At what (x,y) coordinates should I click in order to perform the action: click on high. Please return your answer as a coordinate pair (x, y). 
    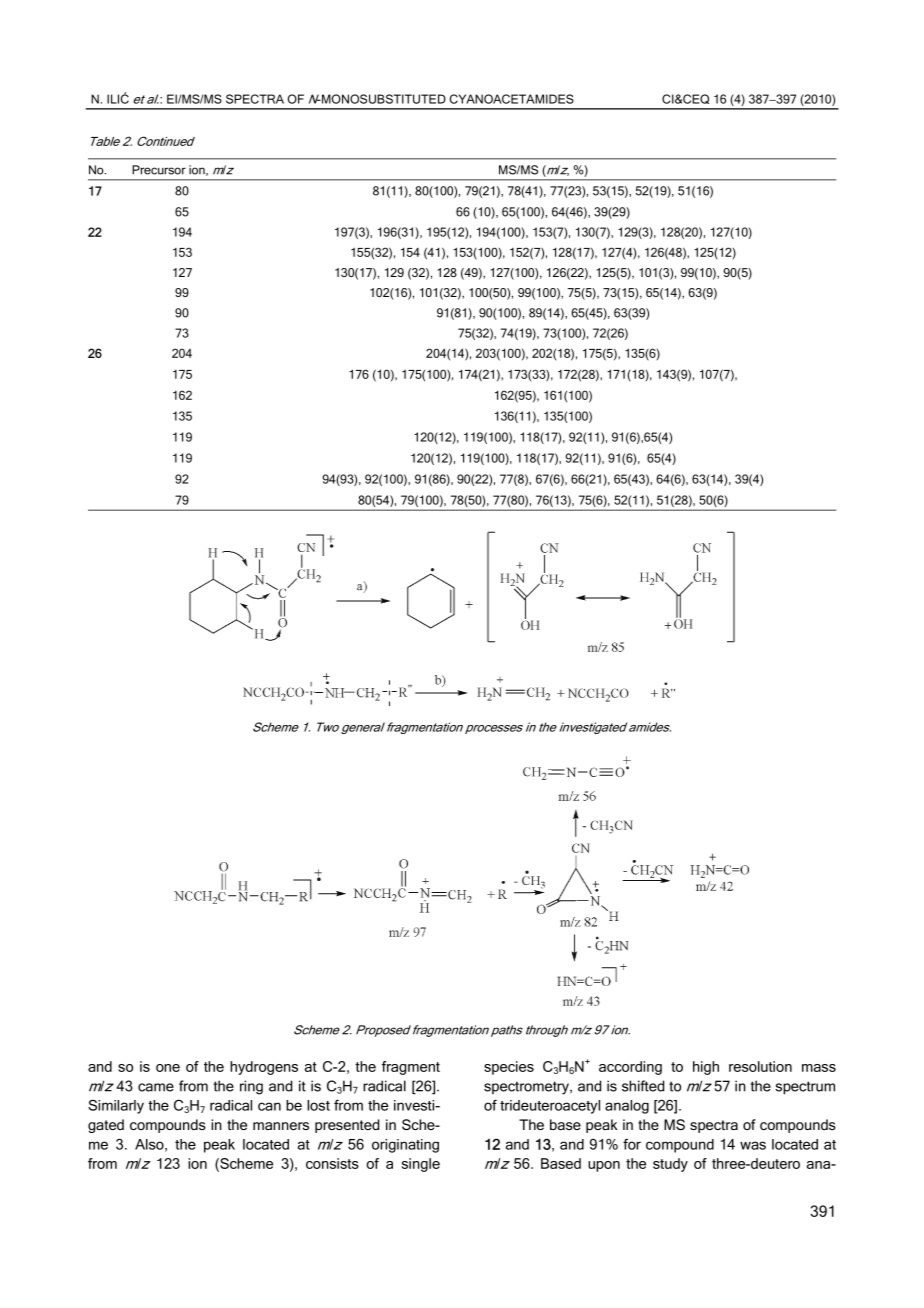
    Looking at the image, I should click on (706, 1068).
